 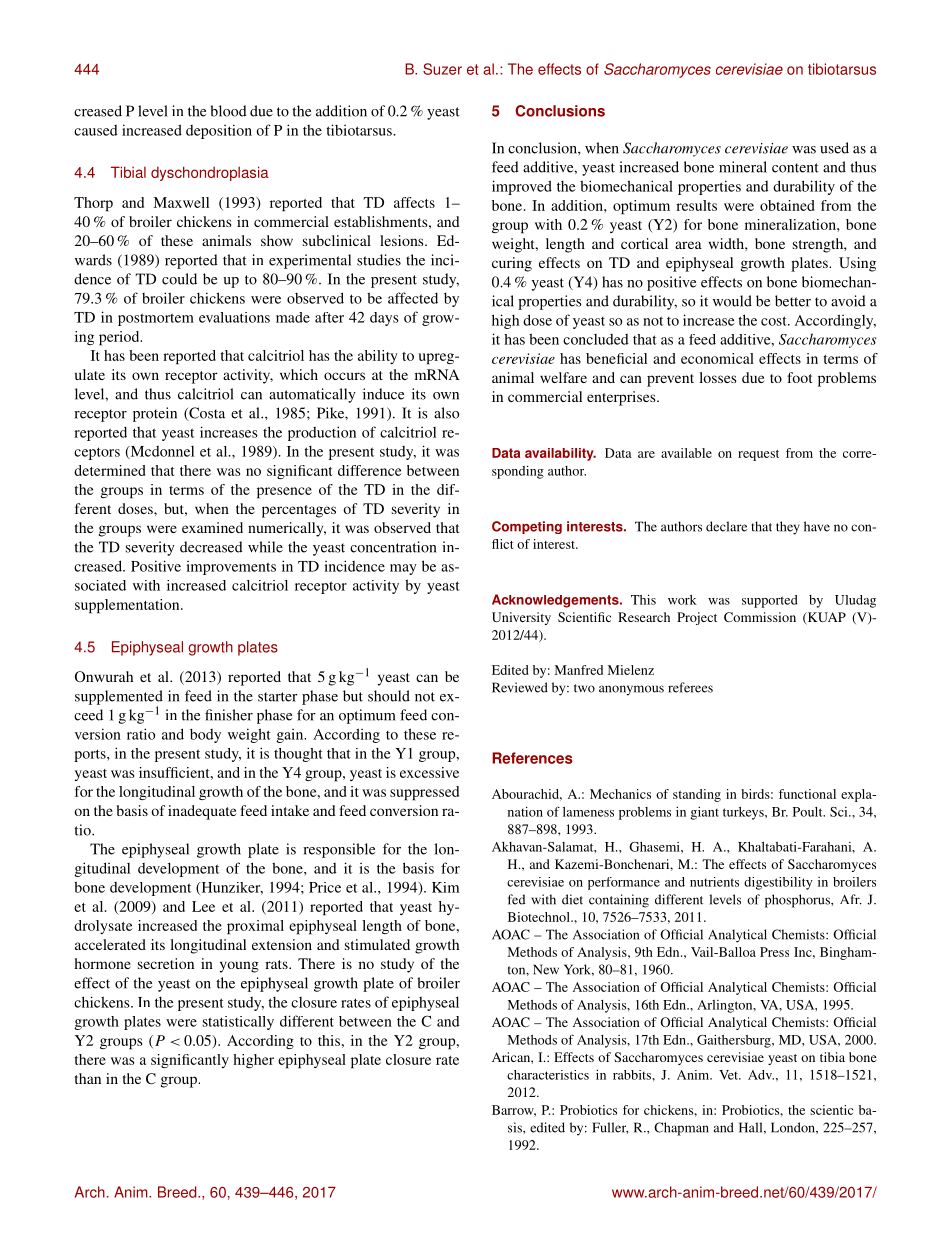 What do you see at coordinates (212, 527) in the screenshot?
I see `examined` at bounding box center [212, 527].
